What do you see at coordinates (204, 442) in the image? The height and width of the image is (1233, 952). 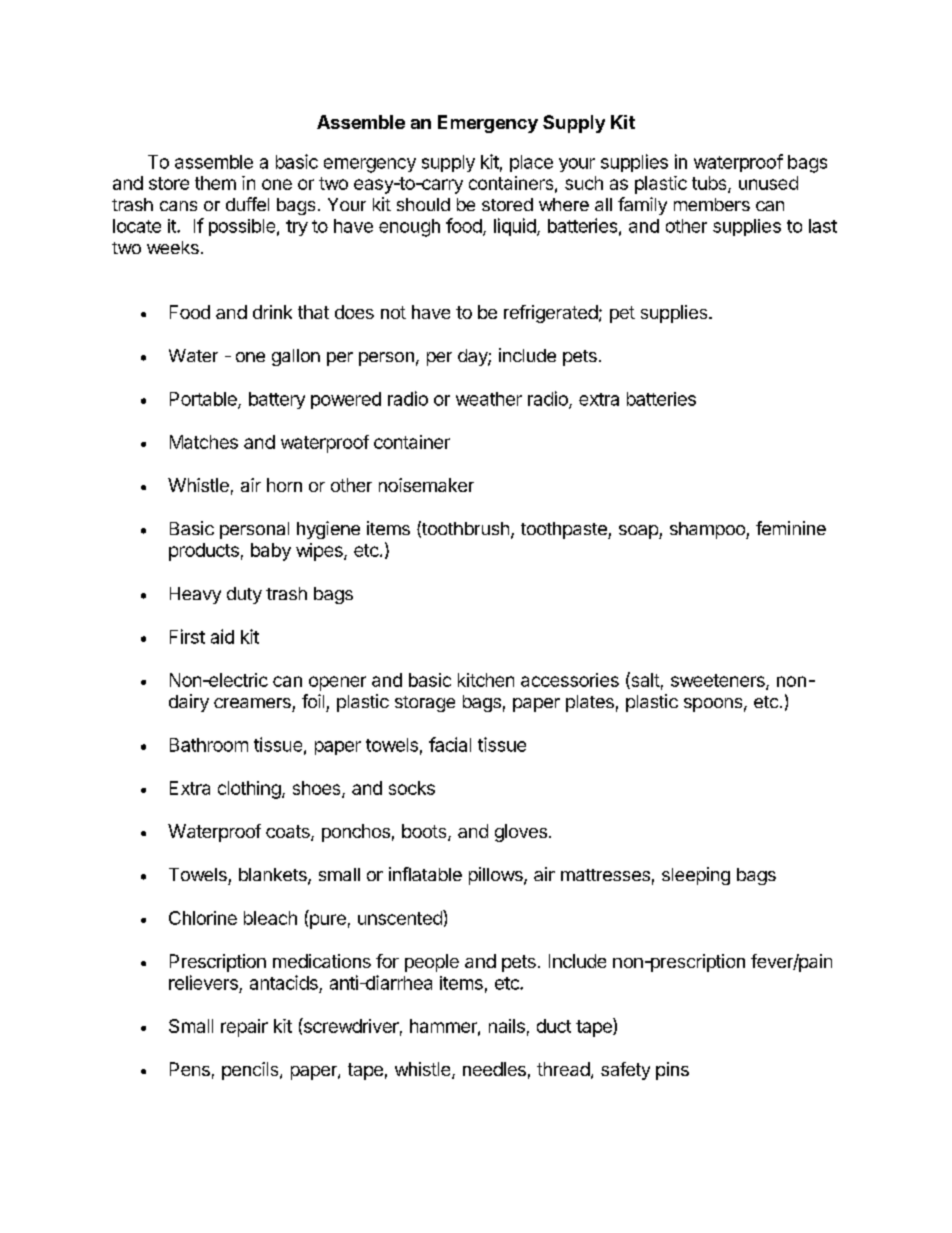 I see `Matches` at bounding box center [204, 442].
